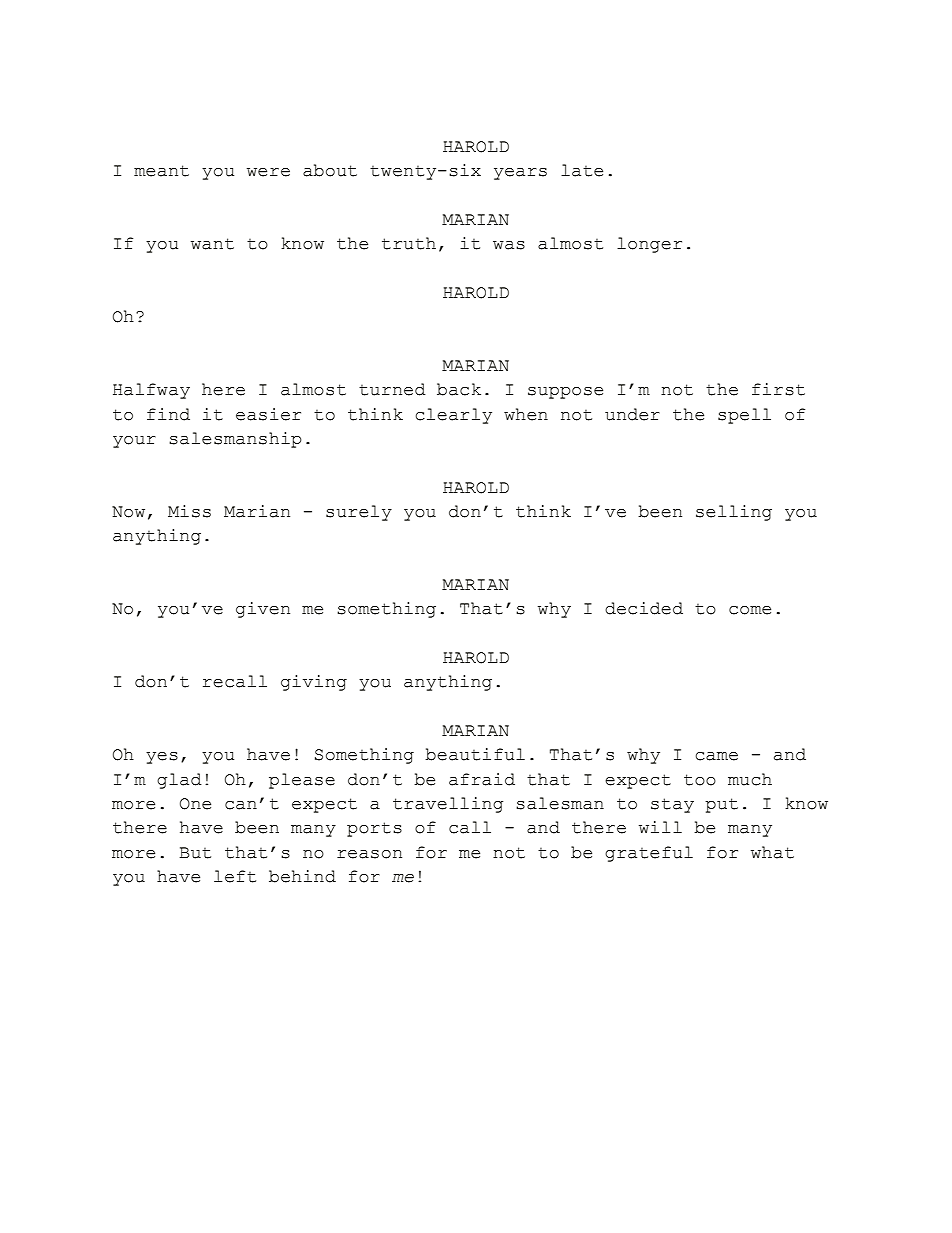 The height and width of the screenshot is (1233, 952). What do you see at coordinates (151, 391) in the screenshot?
I see `Halfway` at bounding box center [151, 391].
